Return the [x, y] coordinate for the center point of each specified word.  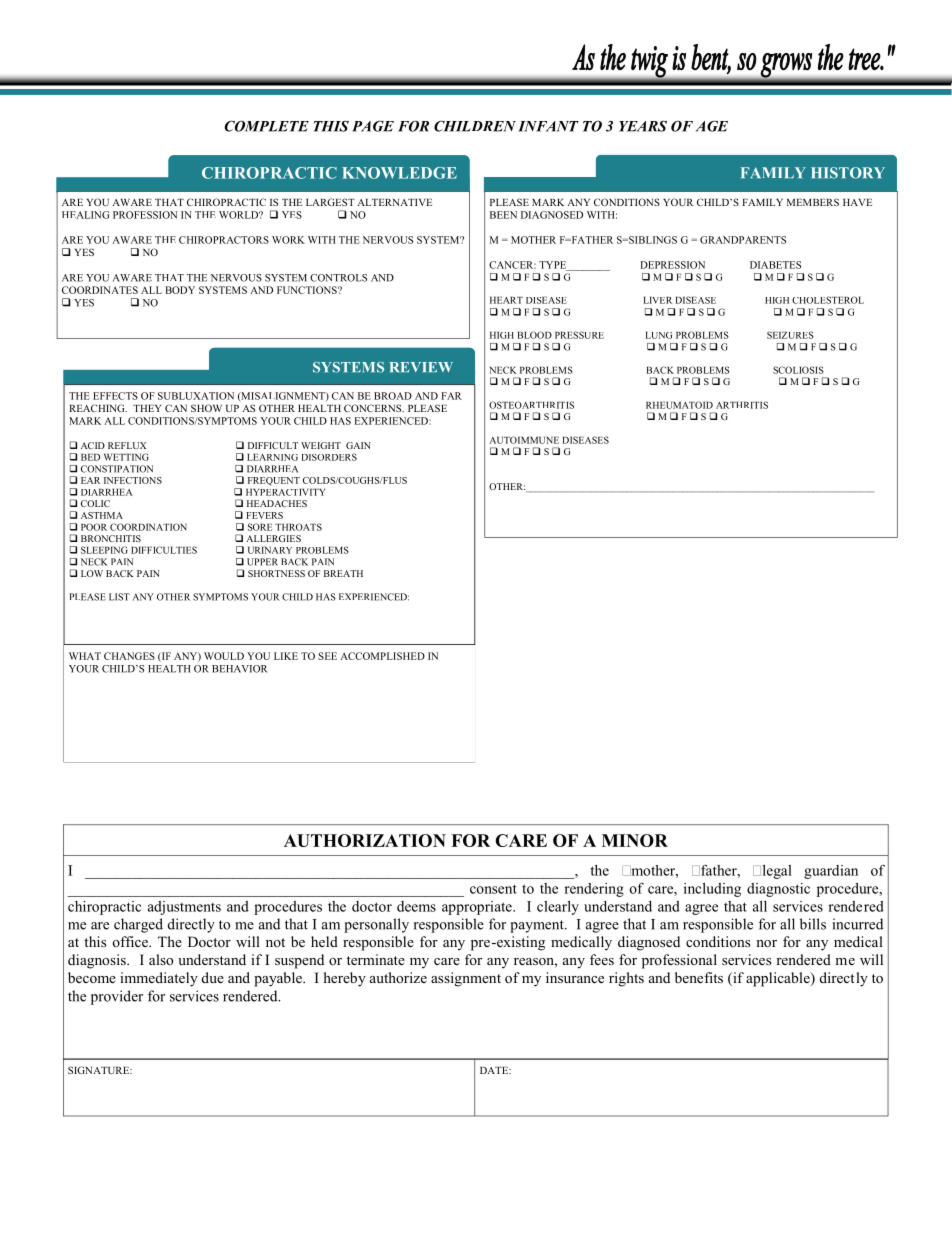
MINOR [635, 840]
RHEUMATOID [679, 405]
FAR [451, 396]
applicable [779, 979]
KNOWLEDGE [399, 173]
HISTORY [848, 173]
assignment [466, 979]
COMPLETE [266, 126]
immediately [159, 979]
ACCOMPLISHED [382, 656]
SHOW [206, 408]
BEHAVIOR [240, 669]
